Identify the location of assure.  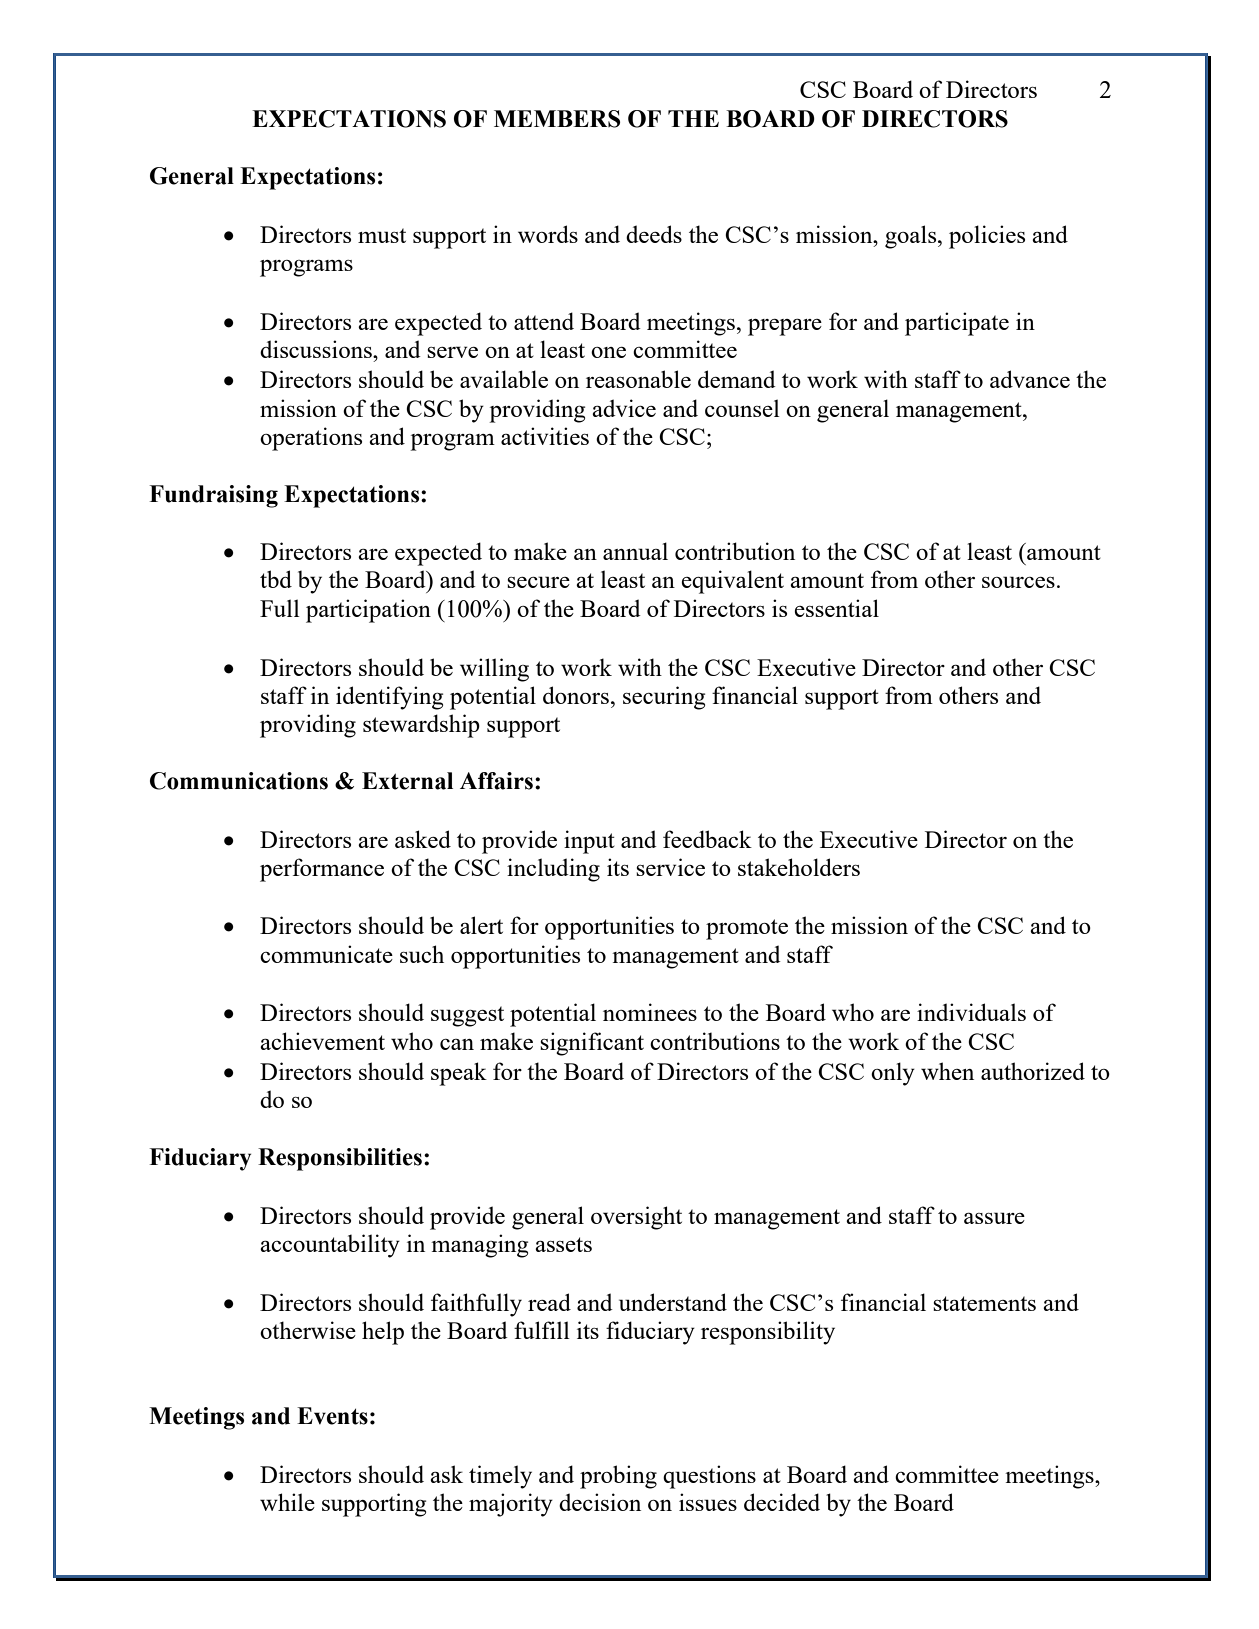
(994, 1218).
